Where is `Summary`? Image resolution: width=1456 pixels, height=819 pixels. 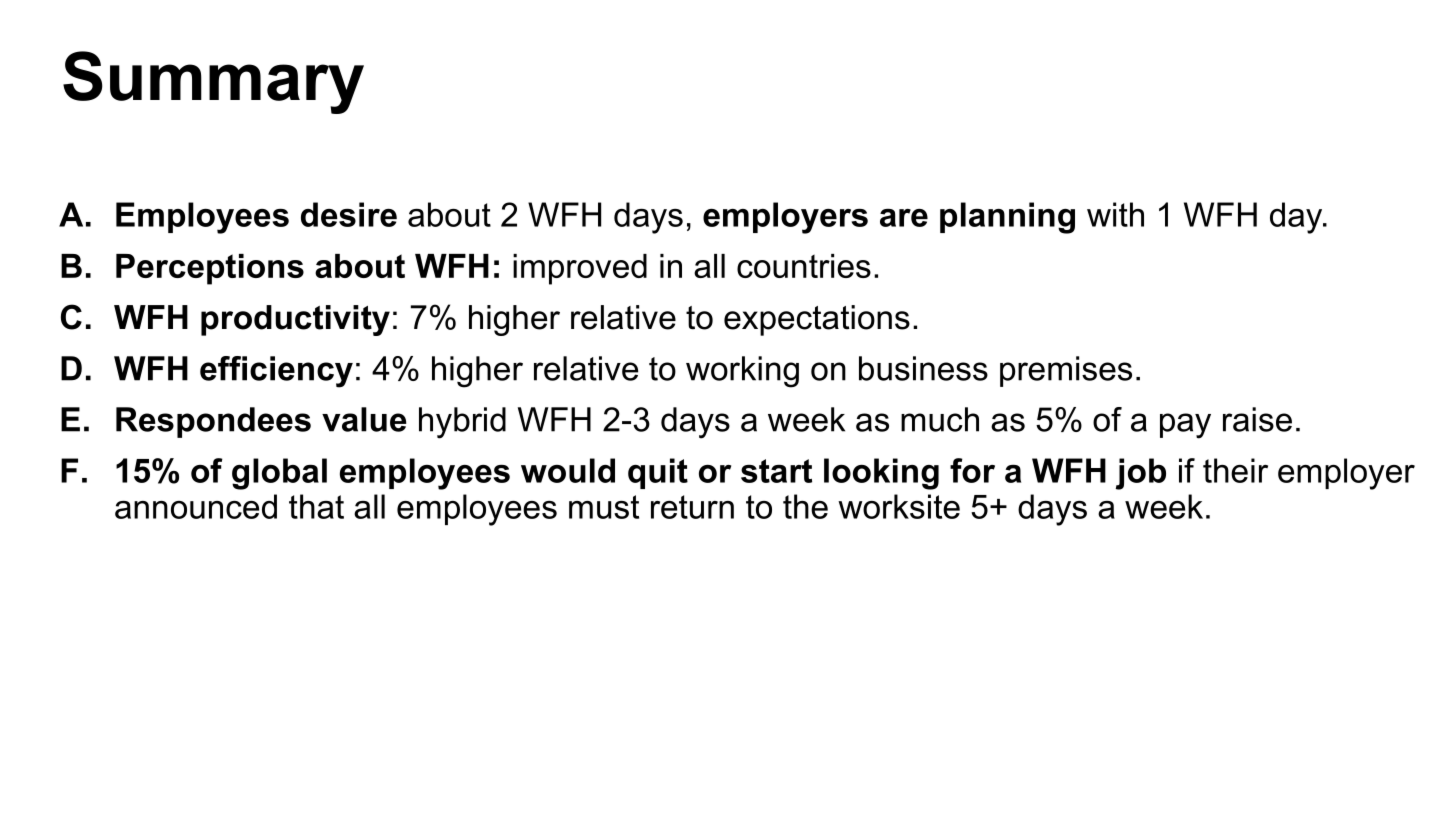
Summary is located at coordinates (213, 82).
